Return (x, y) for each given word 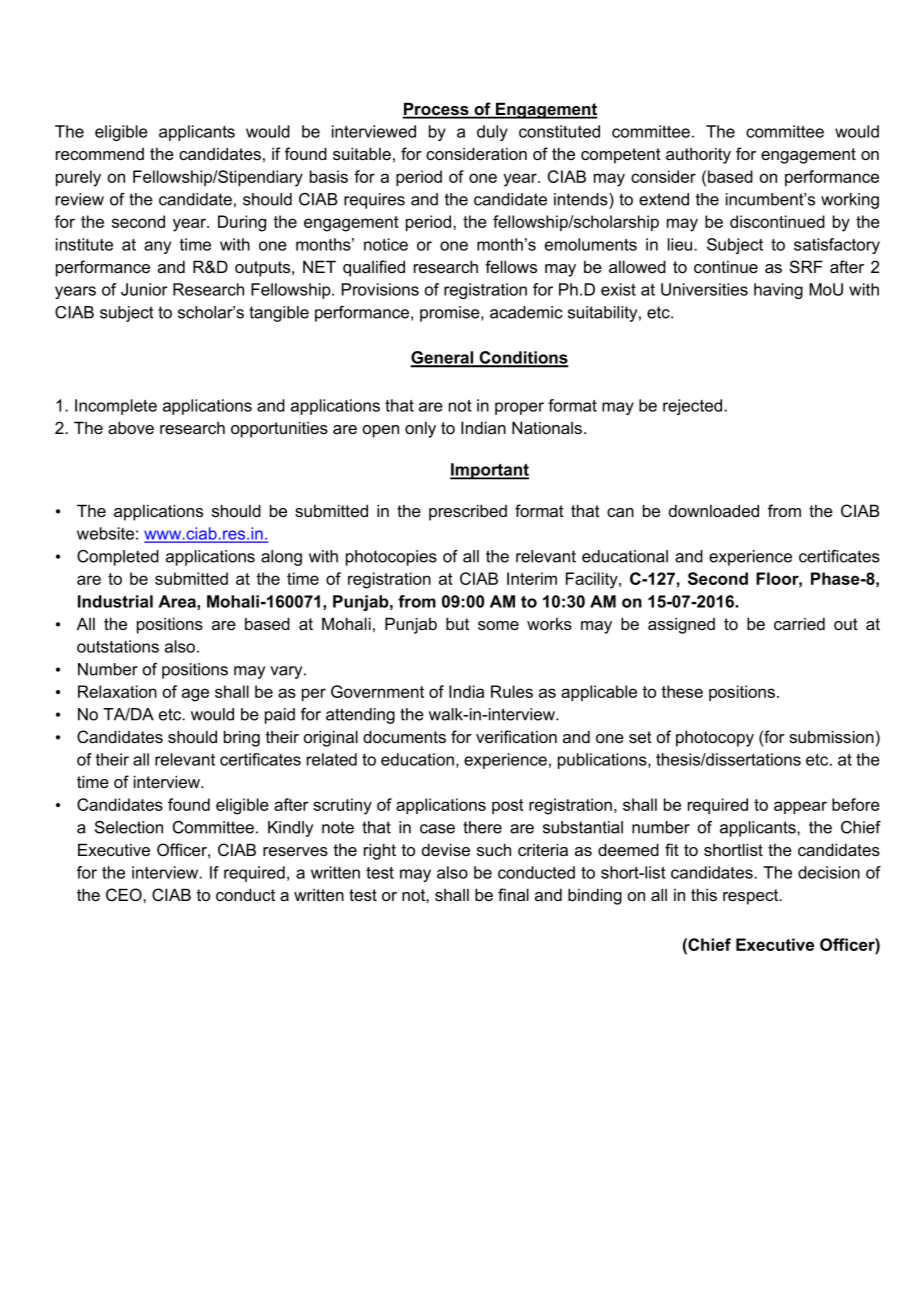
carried (799, 623)
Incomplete (116, 407)
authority (698, 156)
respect (752, 897)
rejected (692, 407)
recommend (100, 154)
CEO (125, 895)
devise (446, 849)
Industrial (115, 601)
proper (519, 408)
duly (492, 133)
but (457, 623)
